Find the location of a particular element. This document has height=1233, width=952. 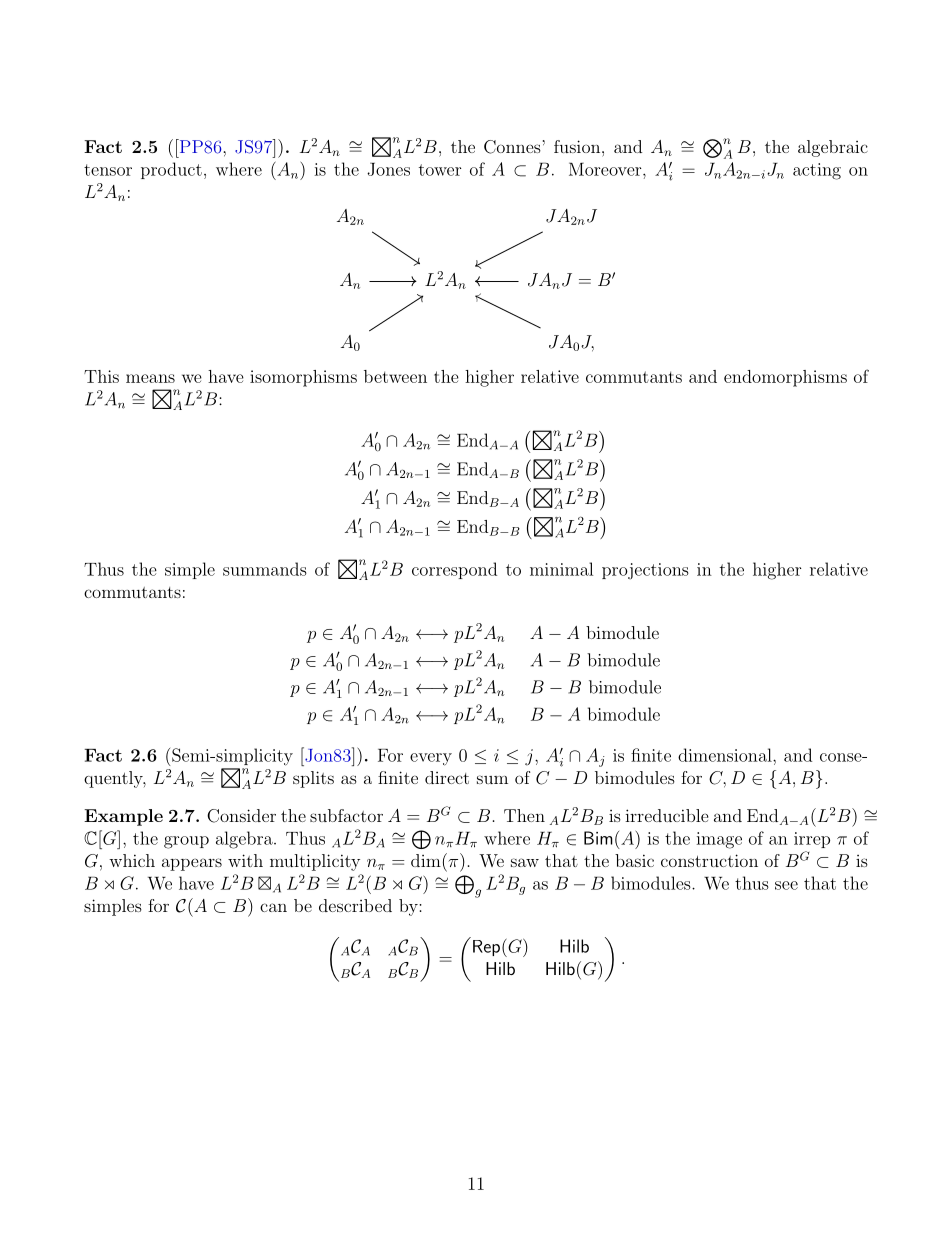

tower is located at coordinates (440, 170).
